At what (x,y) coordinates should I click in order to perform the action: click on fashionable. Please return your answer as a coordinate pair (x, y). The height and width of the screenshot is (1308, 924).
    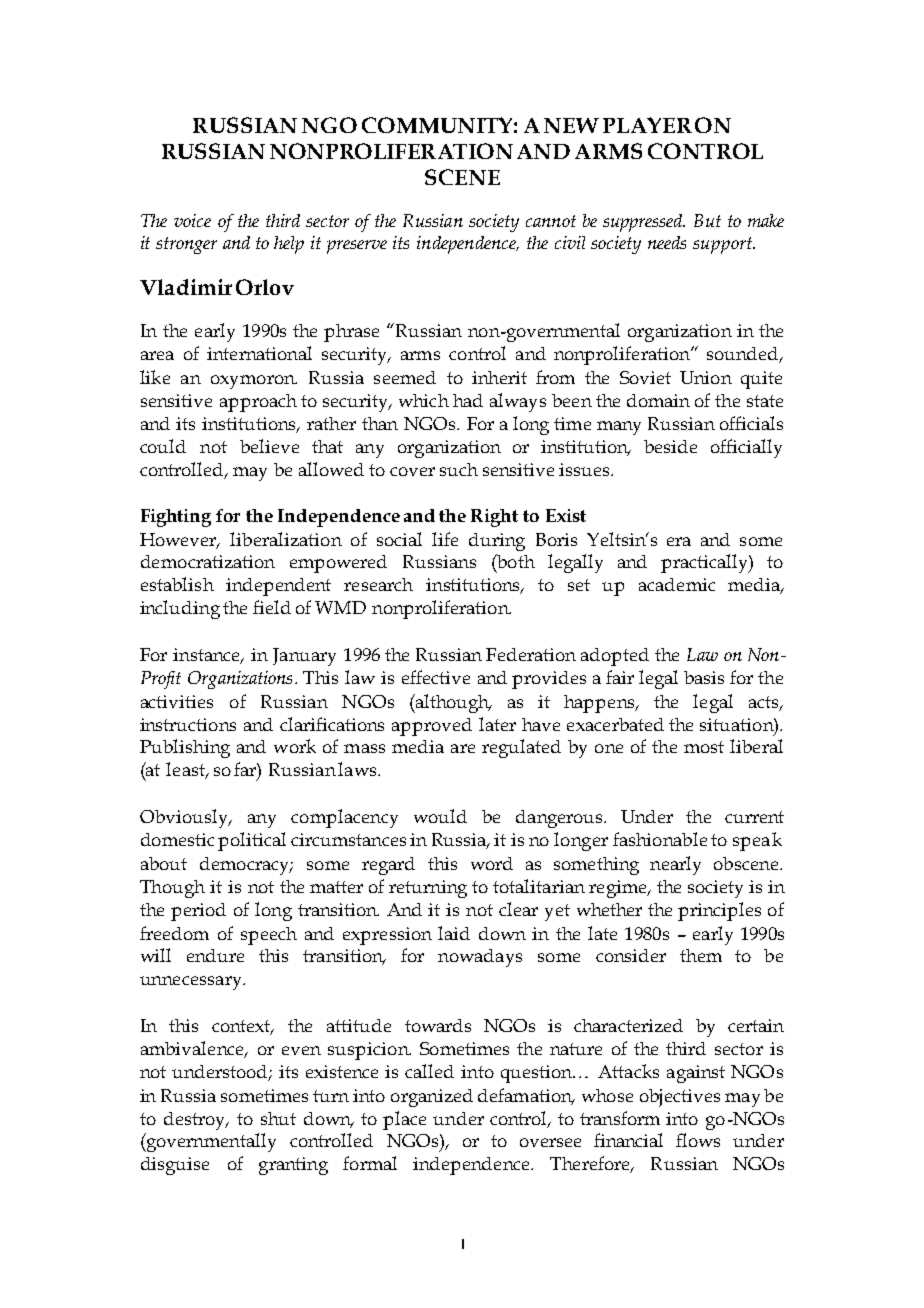
    Looking at the image, I should click on (660, 839).
